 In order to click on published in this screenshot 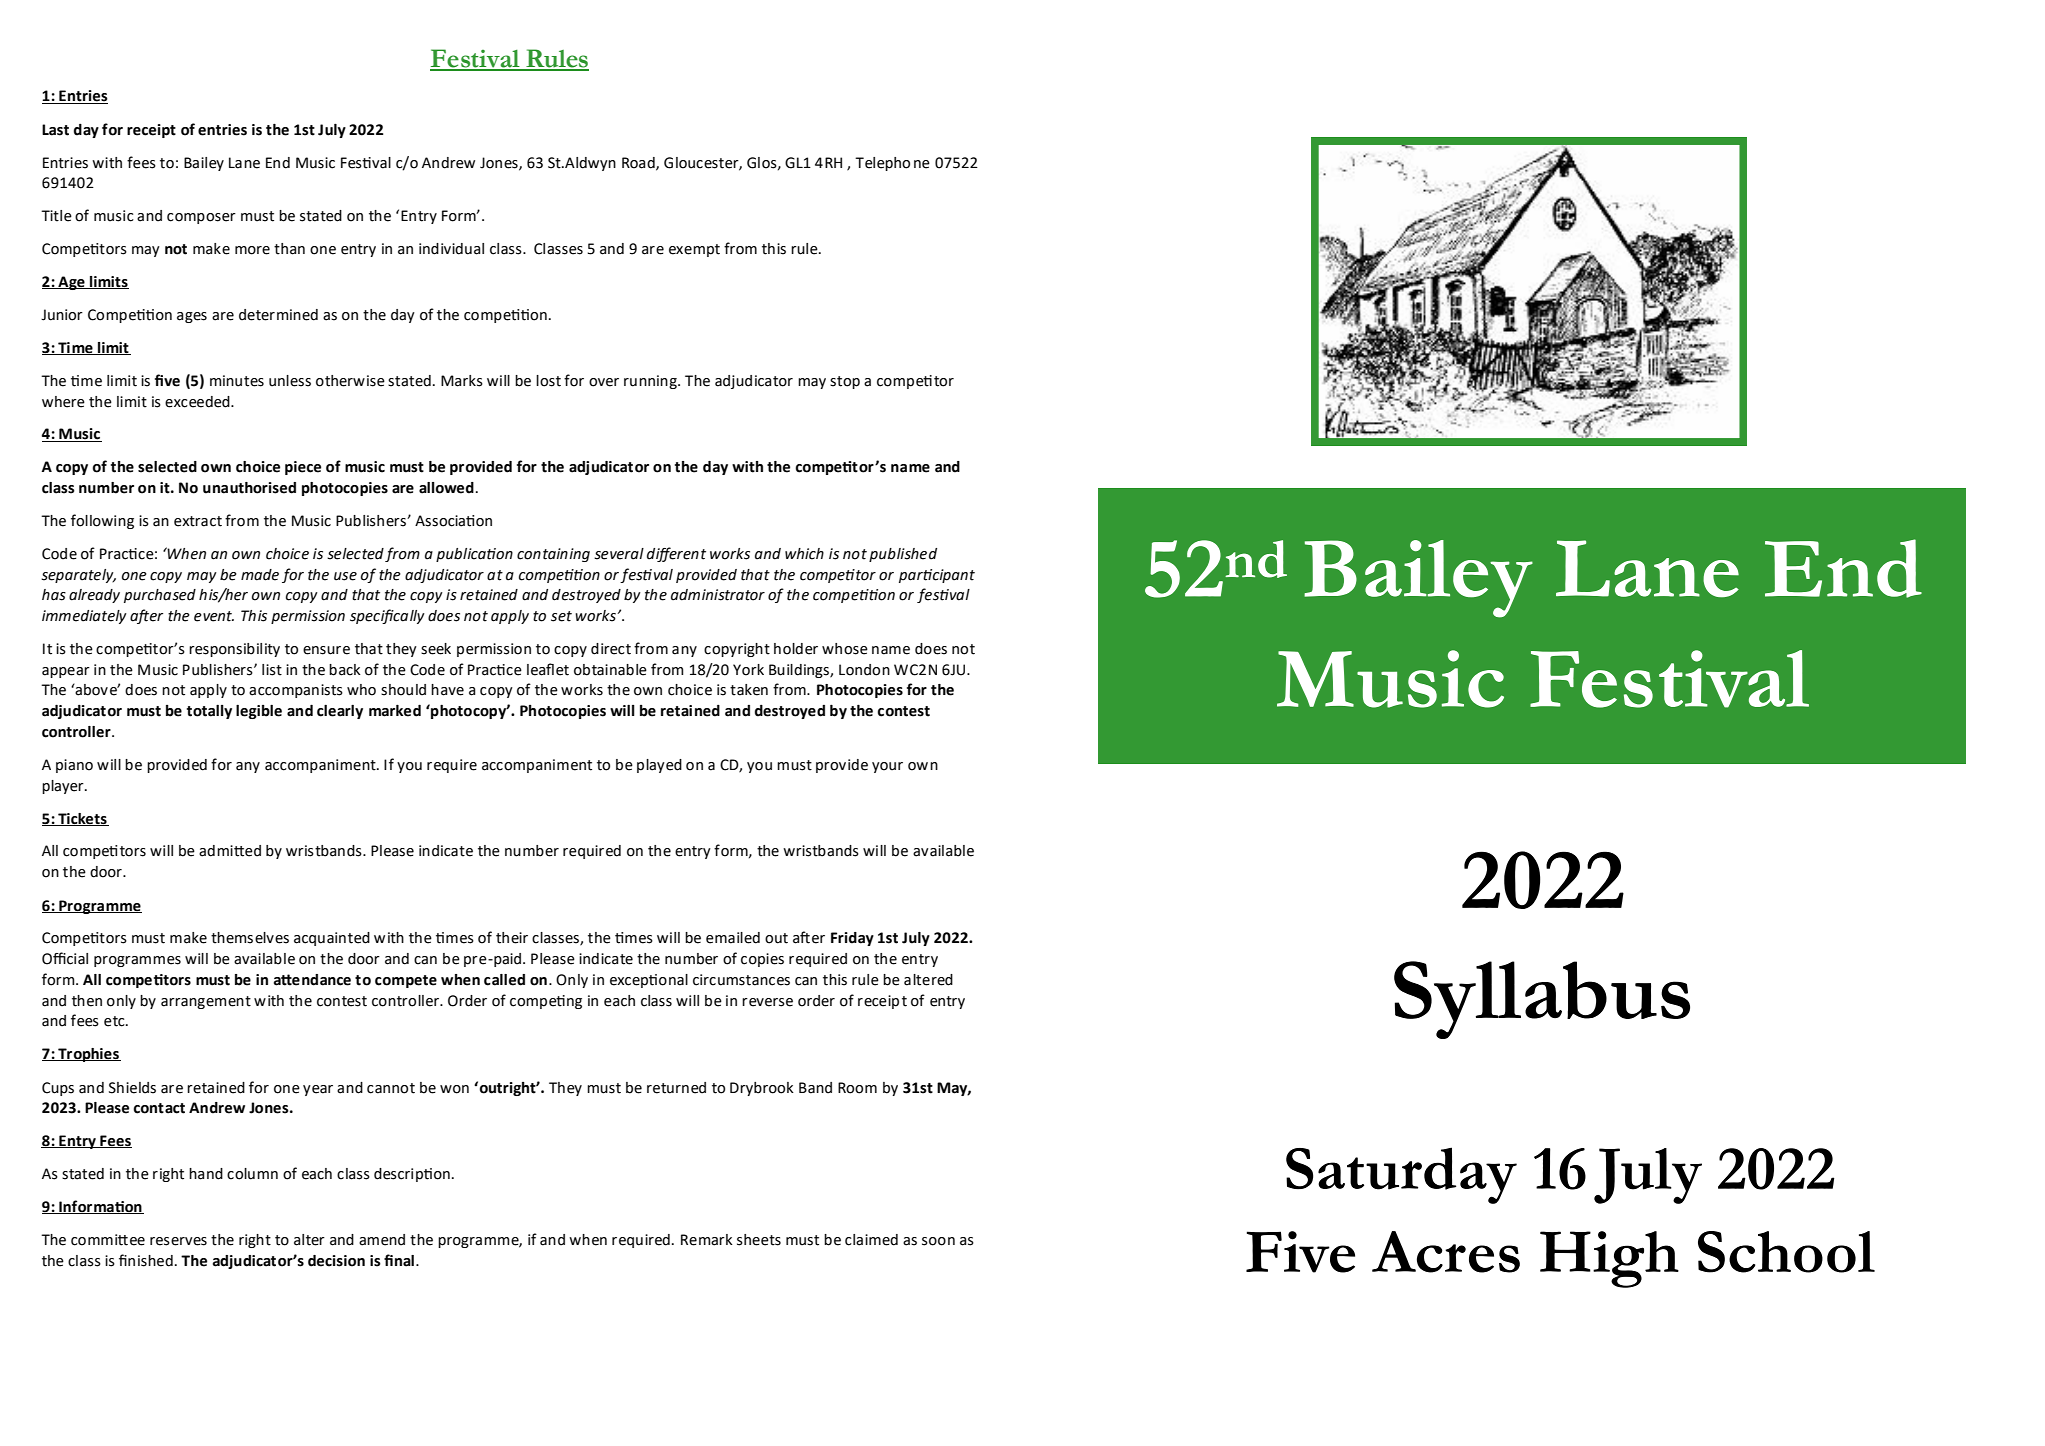, I will do `click(903, 555)`.
